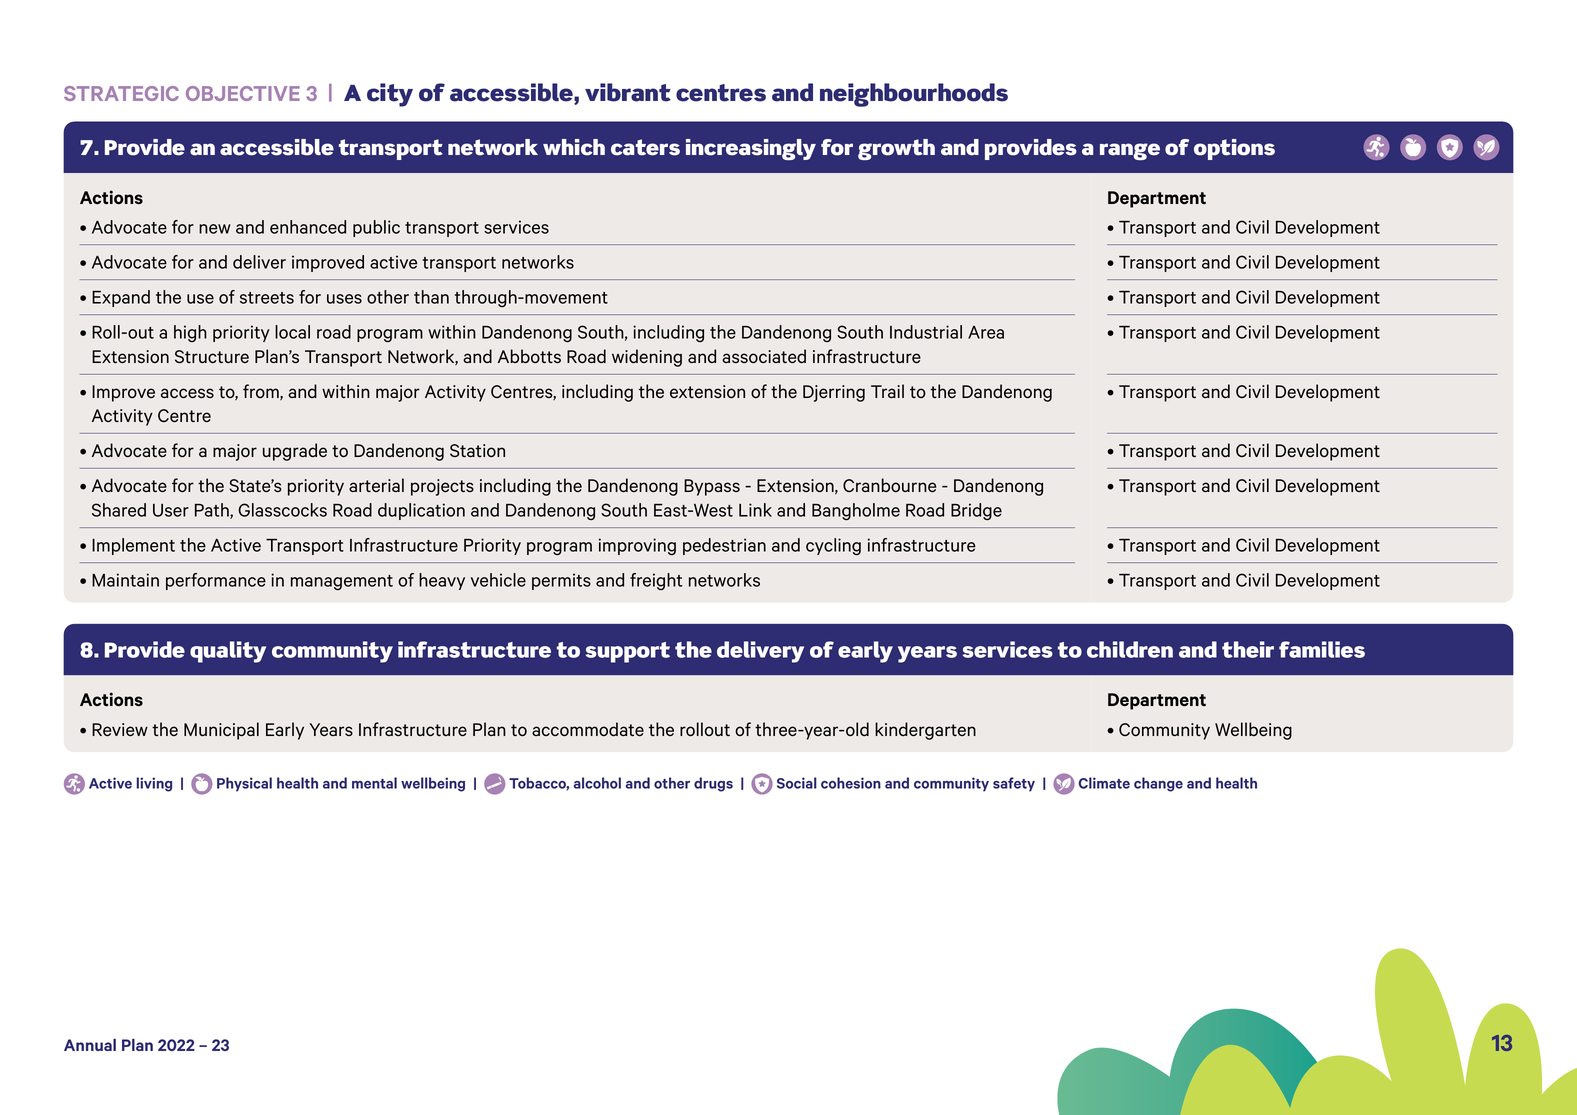 The height and width of the document is (1115, 1577). I want to click on Area, so click(986, 332).
